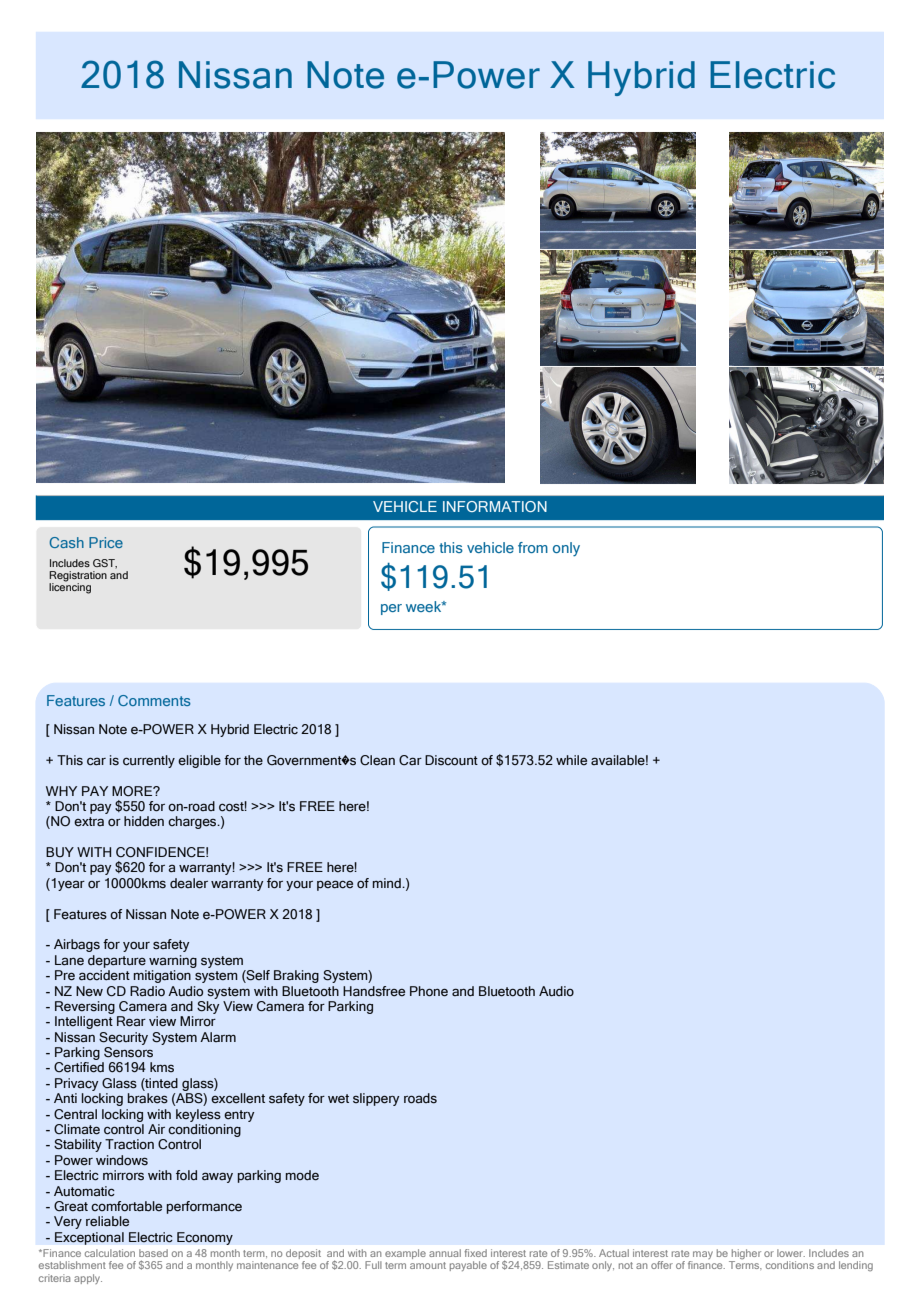 This screenshot has width=924, height=1308. I want to click on Price, so click(106, 542).
